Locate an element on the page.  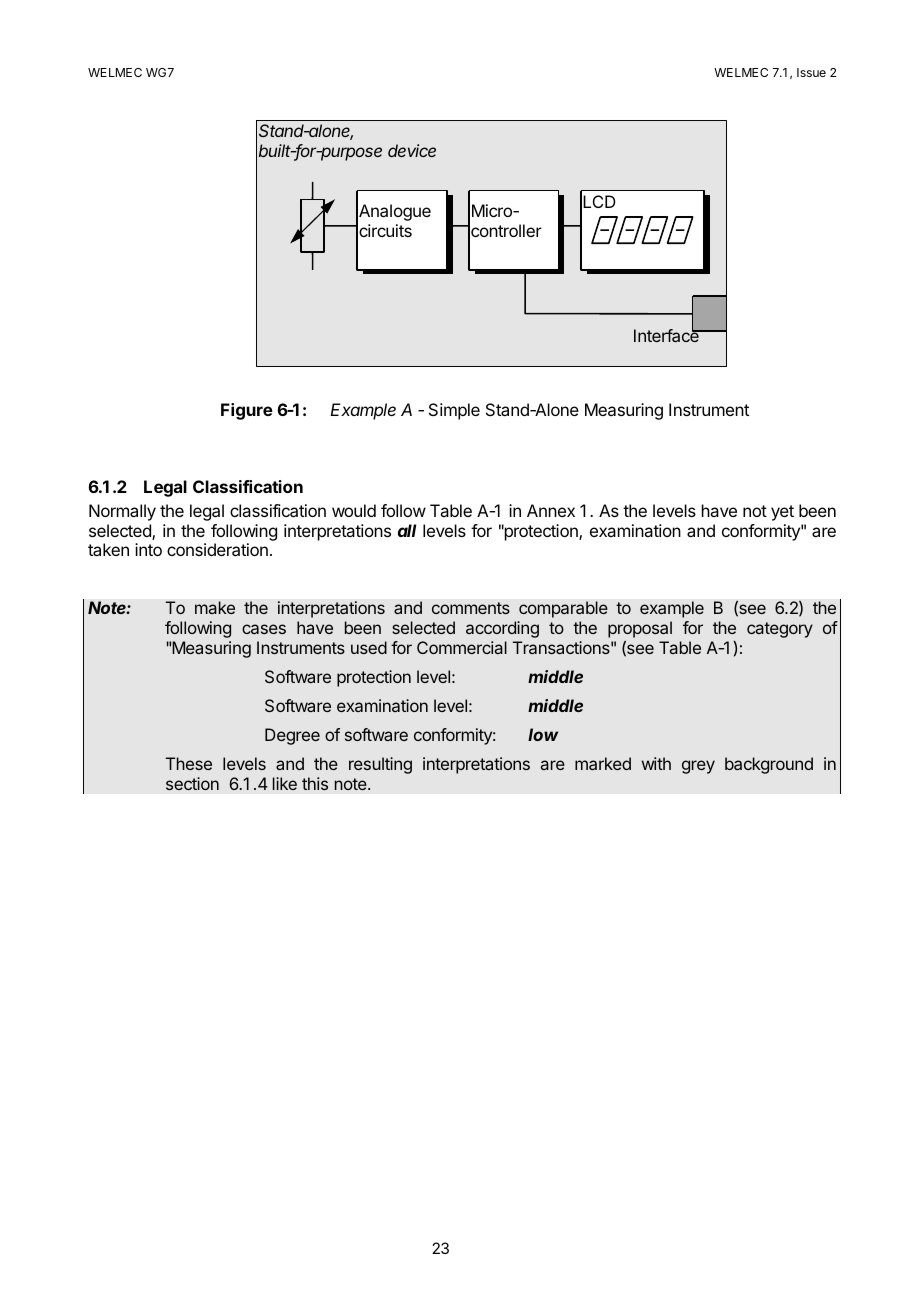
These is located at coordinates (189, 763).
